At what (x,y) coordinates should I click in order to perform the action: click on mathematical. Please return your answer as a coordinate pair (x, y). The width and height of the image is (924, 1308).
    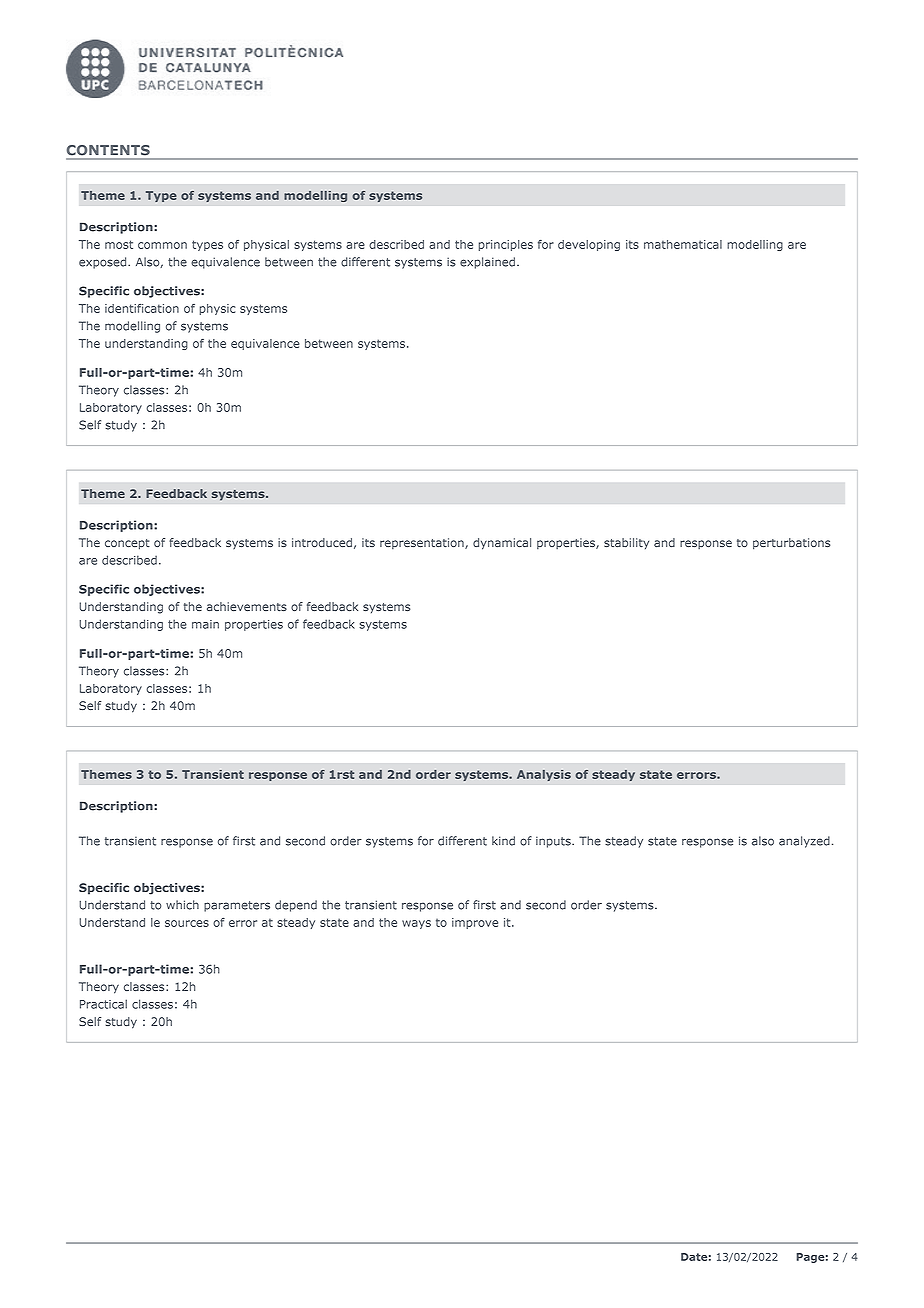
    Looking at the image, I should click on (683, 244).
